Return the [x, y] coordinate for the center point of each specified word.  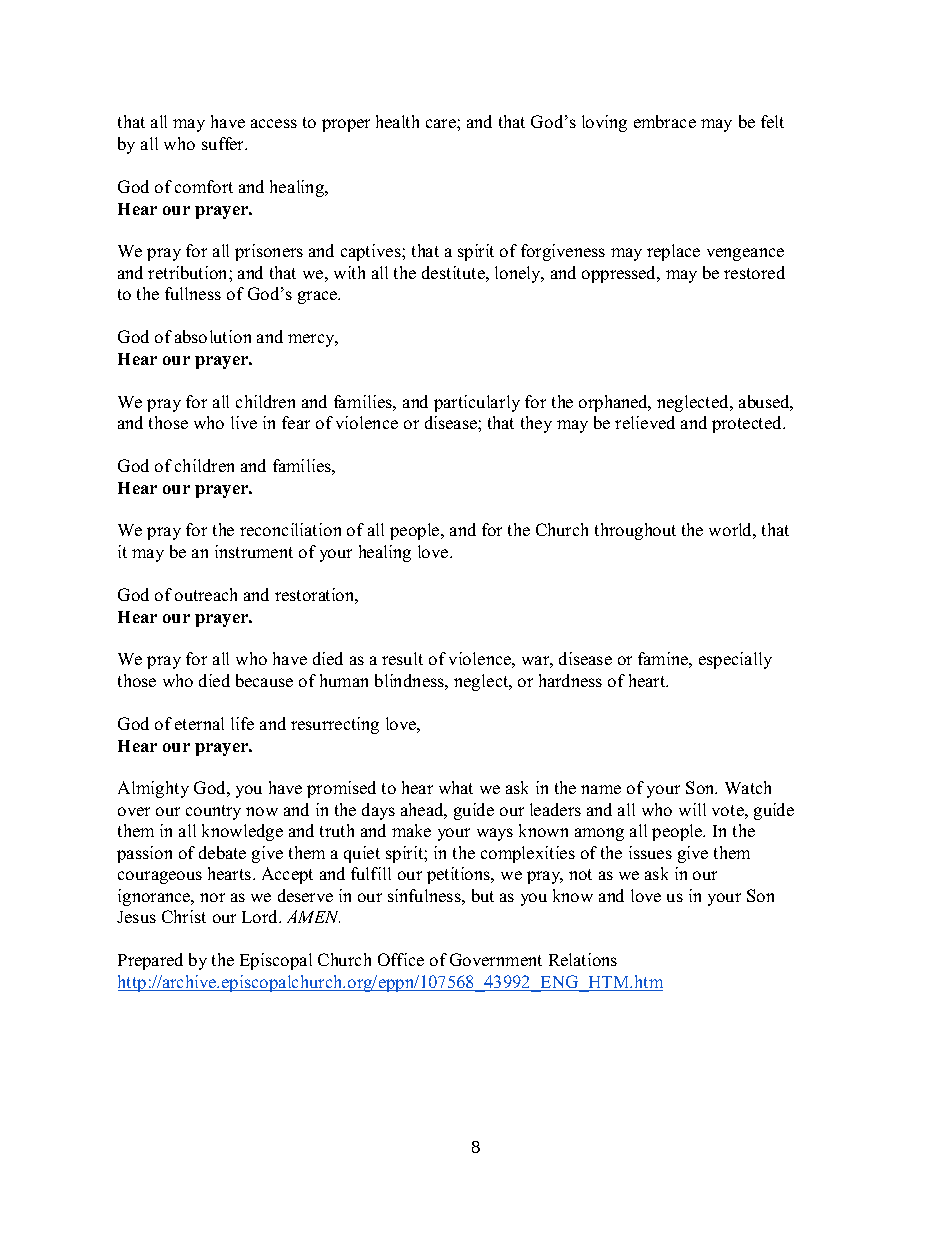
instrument [254, 551]
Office [401, 959]
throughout [635, 531]
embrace [665, 121]
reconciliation [290, 529]
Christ [184, 916]
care [442, 123]
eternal [199, 723]
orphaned [614, 403]
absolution [213, 336]
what [456, 787]
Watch [748, 787]
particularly [477, 403]
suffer [224, 143]
